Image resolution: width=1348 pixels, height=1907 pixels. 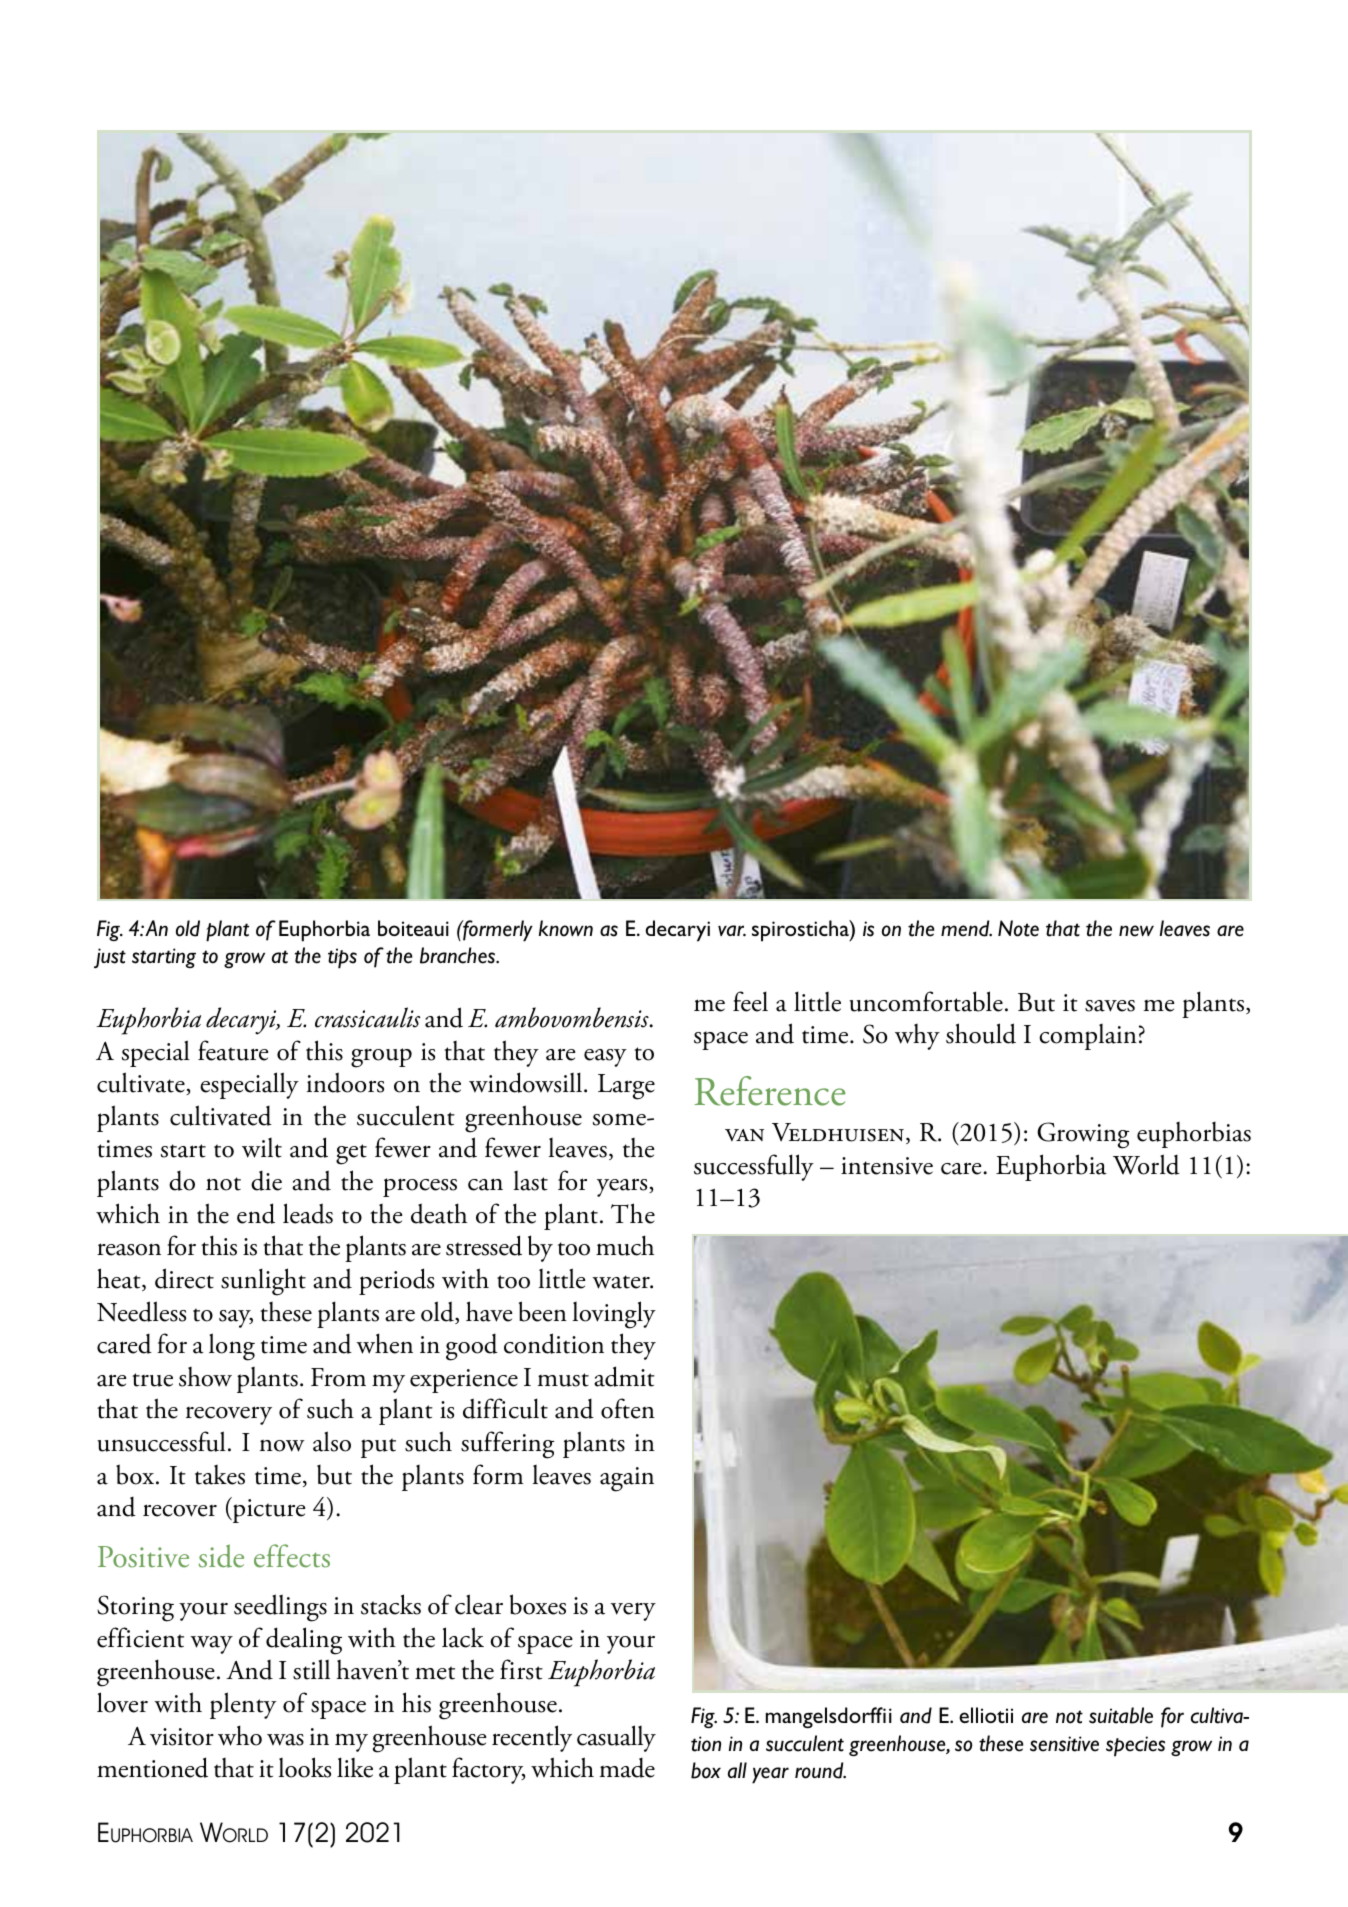 I want to click on sensitive, so click(x=1064, y=1744).
